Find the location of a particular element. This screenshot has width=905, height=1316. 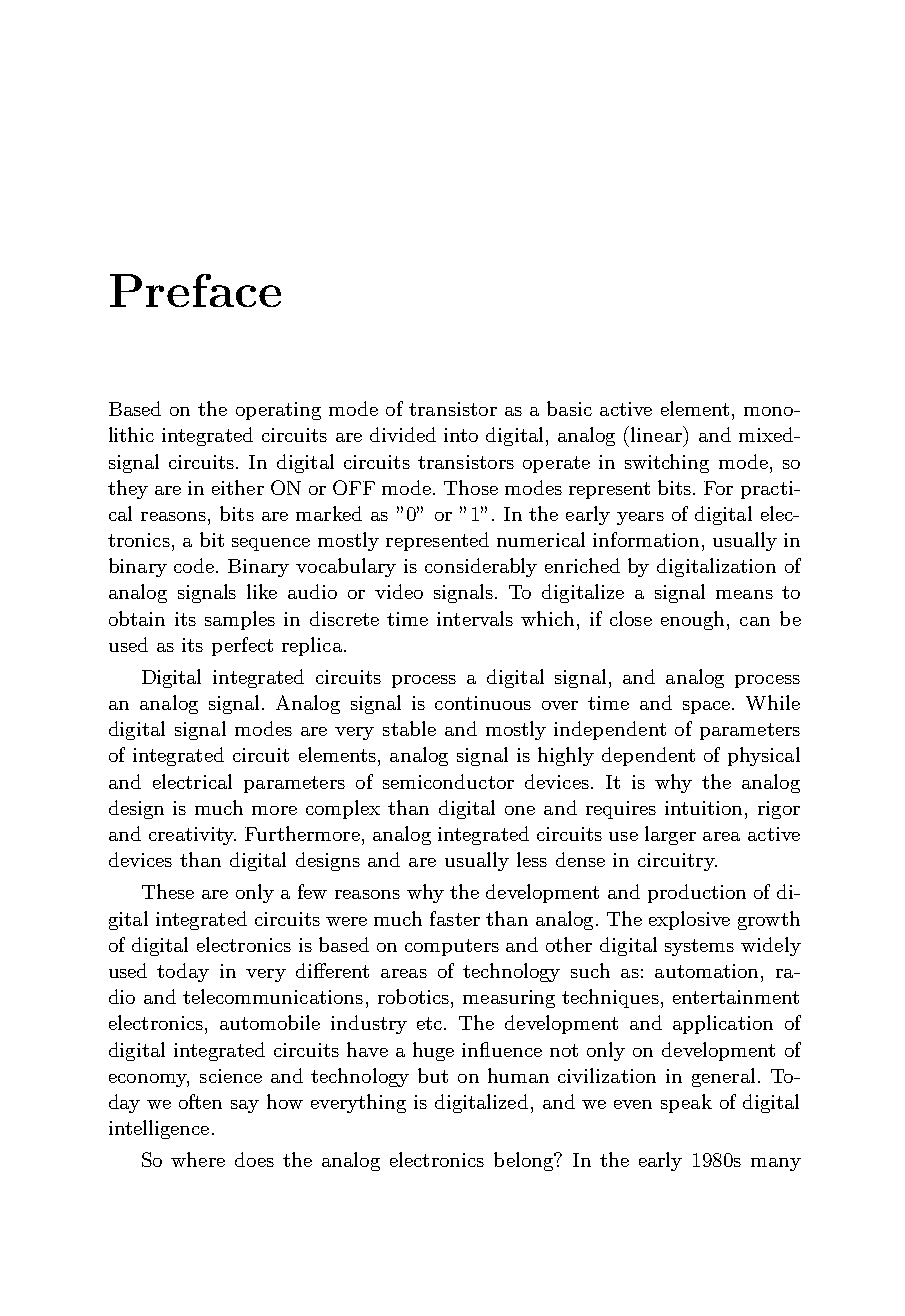

creativity is located at coordinates (192, 836).
